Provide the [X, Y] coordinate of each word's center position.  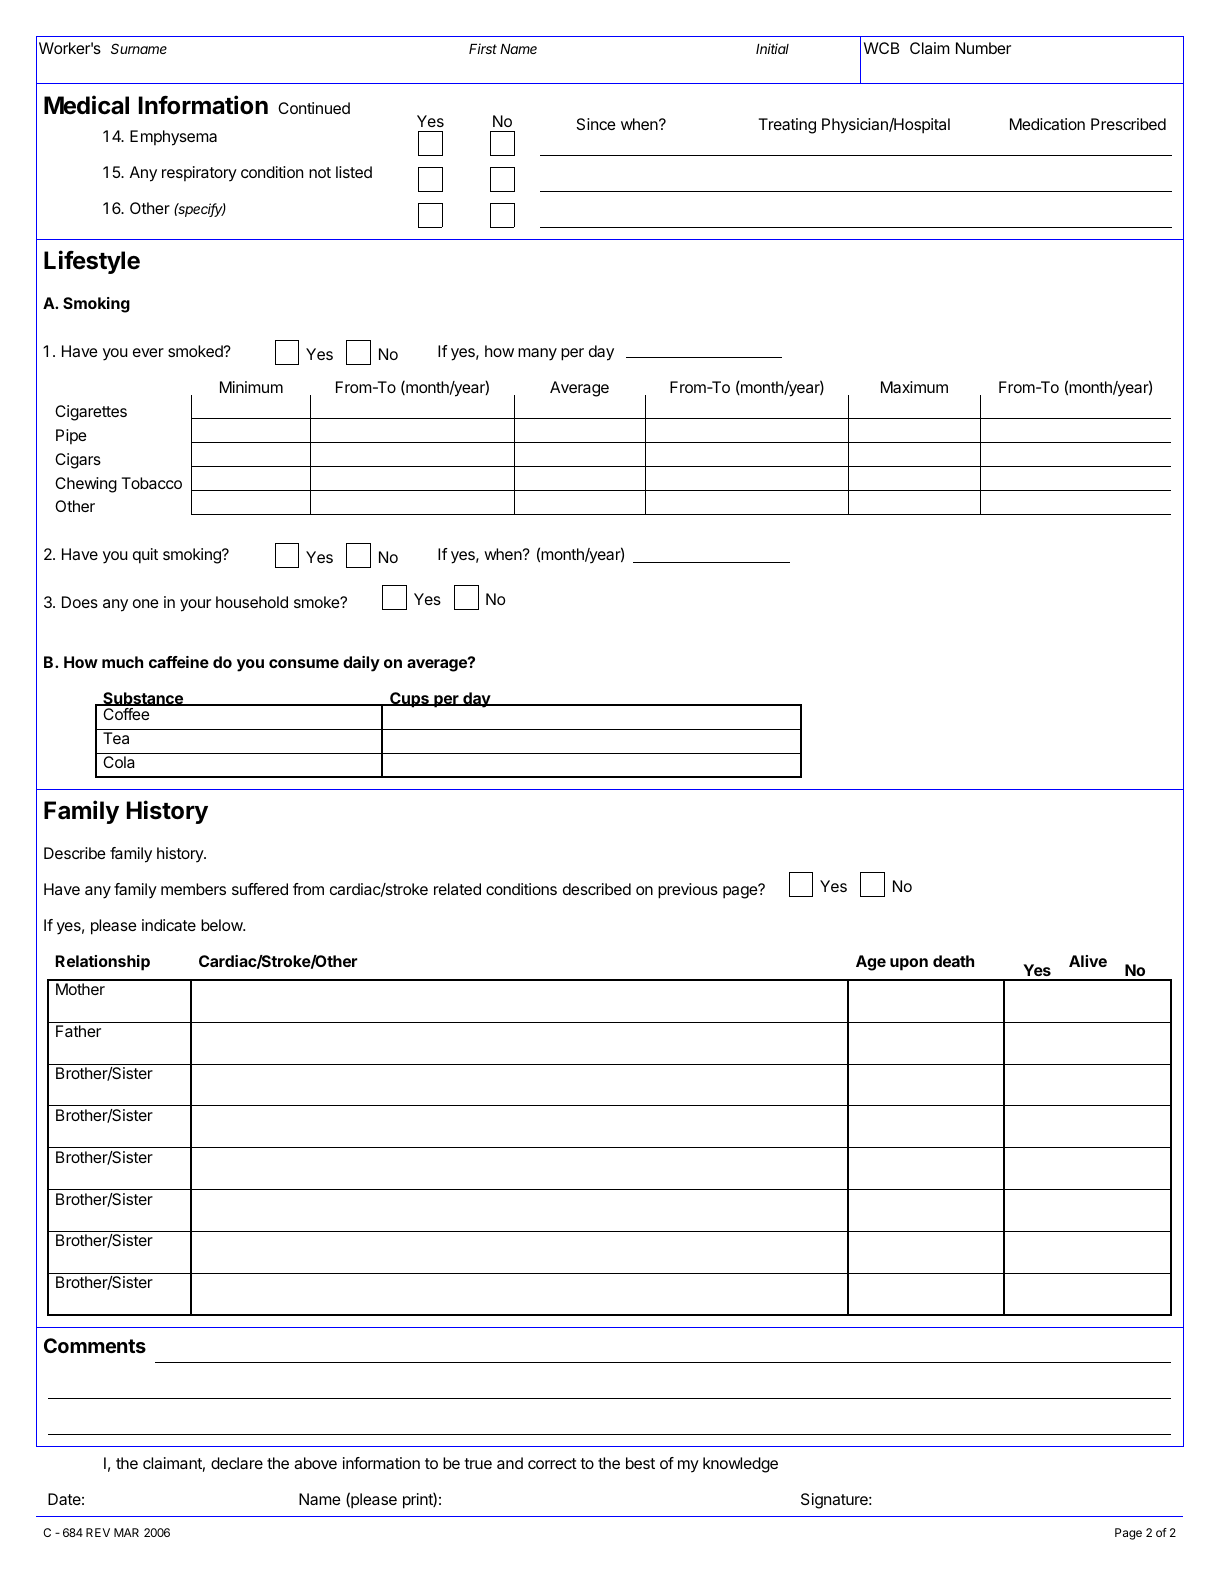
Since [596, 124]
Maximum [914, 387]
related [457, 889]
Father [78, 1031]
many [537, 354]
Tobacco [152, 483]
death [953, 961]
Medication [1047, 124]
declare [237, 1463]
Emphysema [173, 138]
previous [688, 891]
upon [909, 964]
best [640, 1463]
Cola [119, 762]
